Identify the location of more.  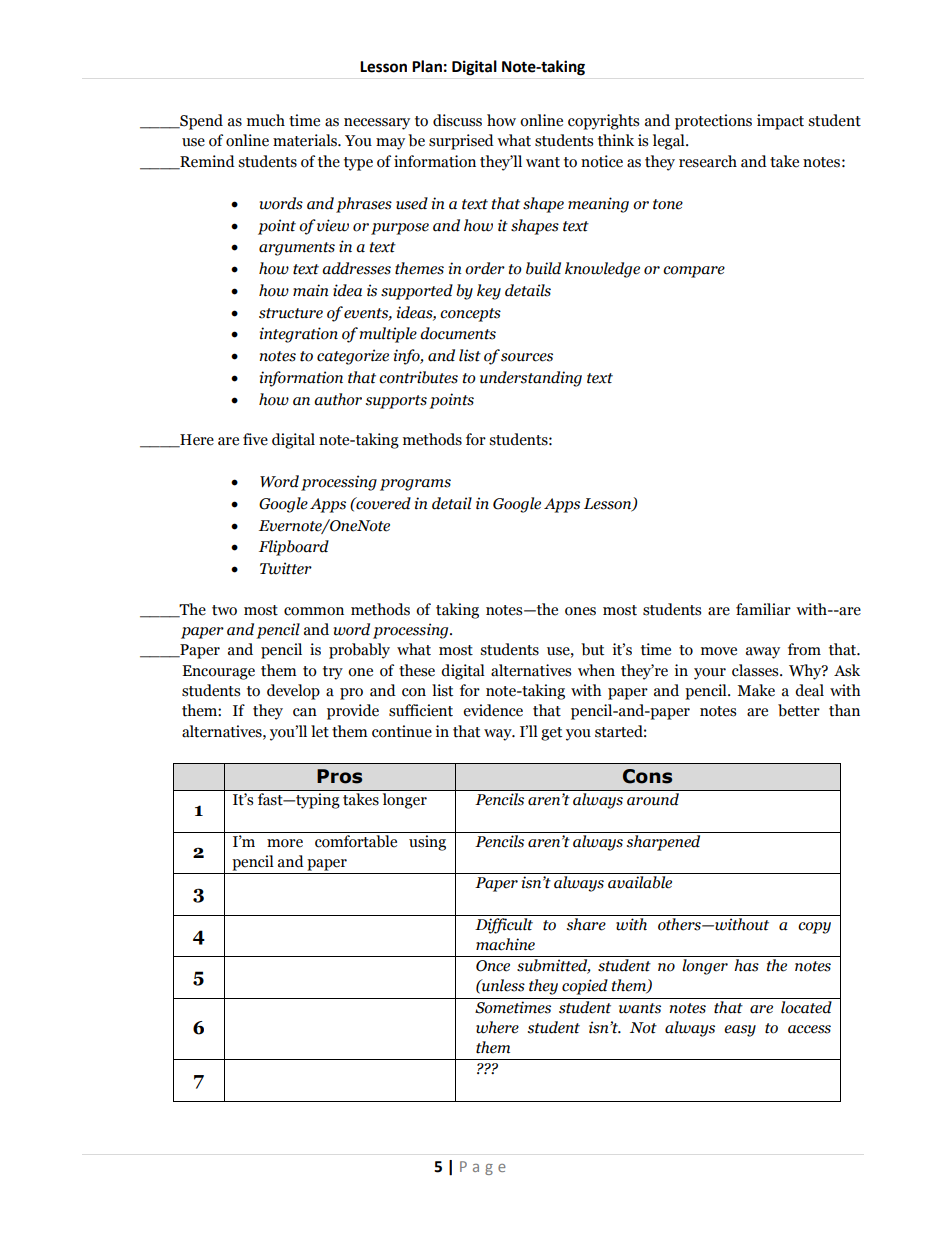
(285, 843).
